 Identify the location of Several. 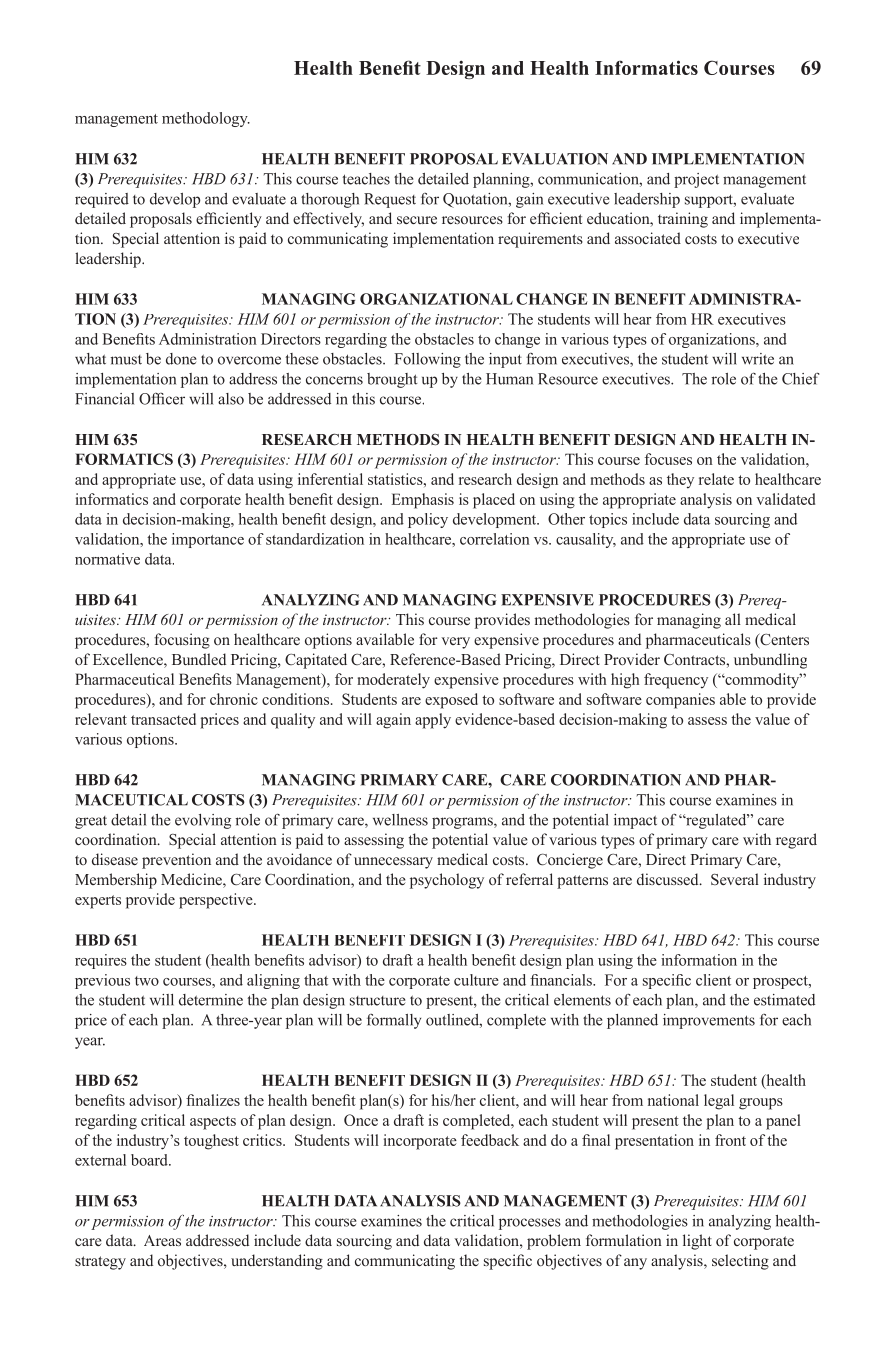
(735, 879).
